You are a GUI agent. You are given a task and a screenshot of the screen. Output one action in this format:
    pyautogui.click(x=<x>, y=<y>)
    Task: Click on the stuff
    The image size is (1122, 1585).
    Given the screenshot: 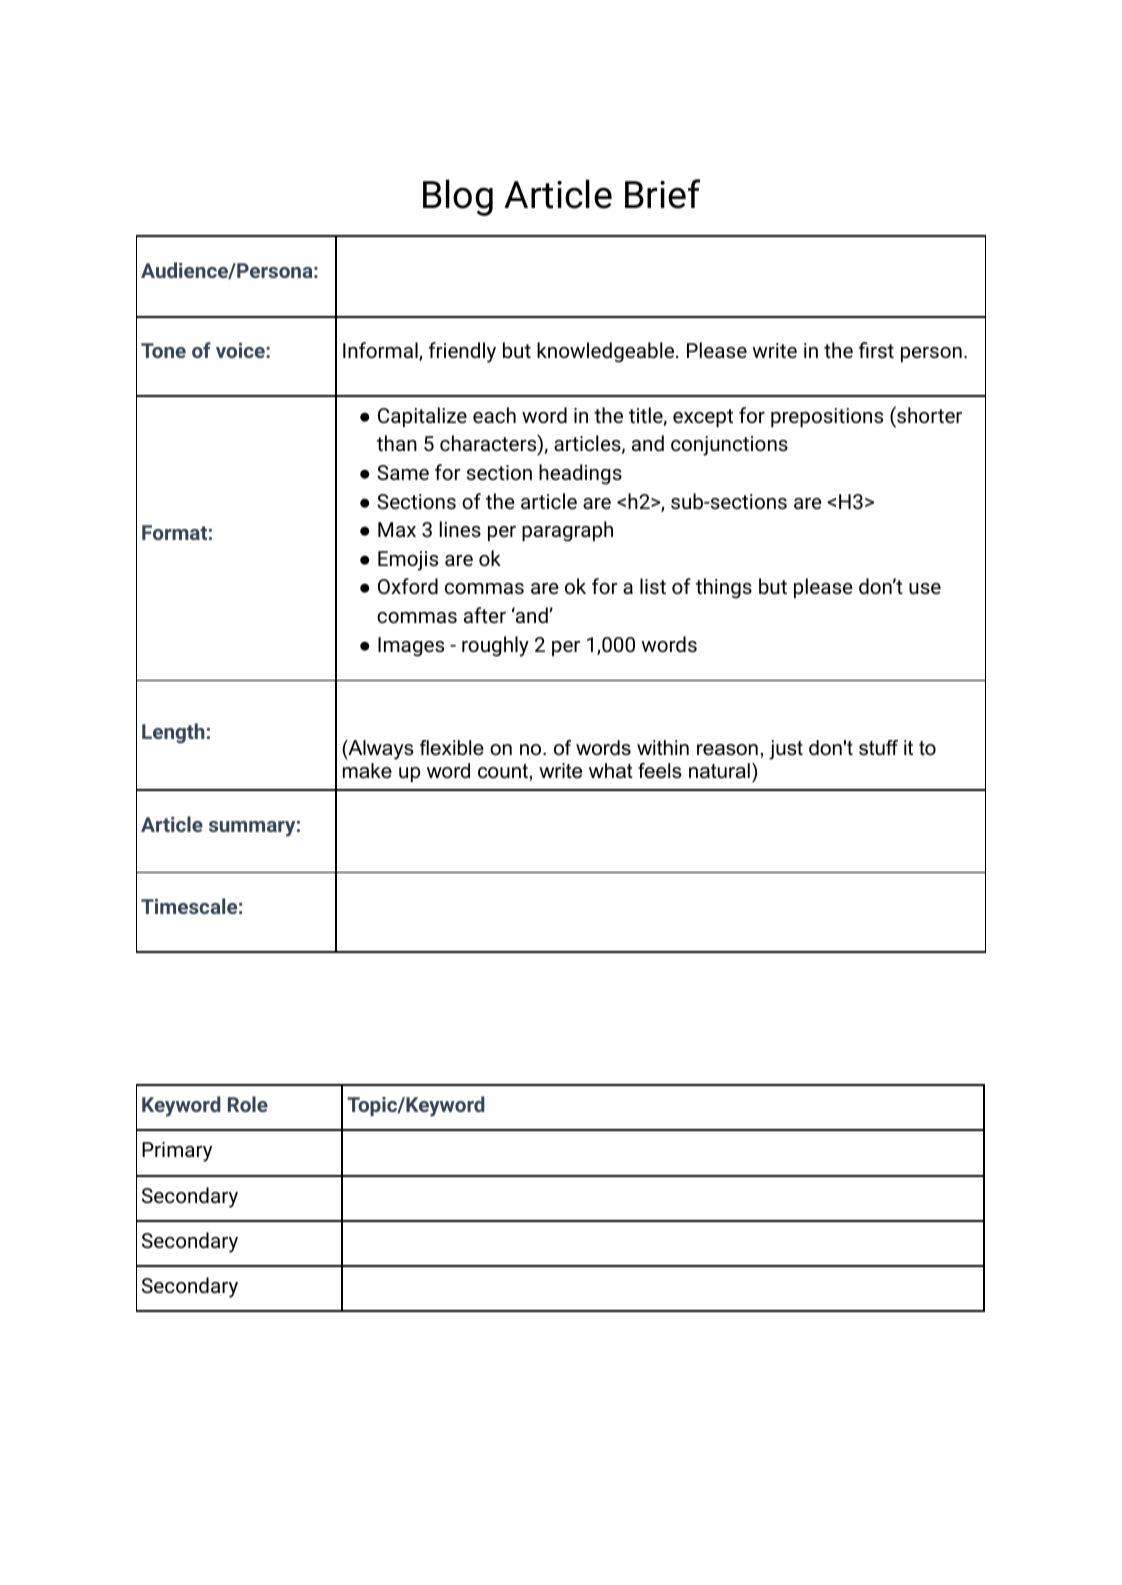 What is the action you would take?
    pyautogui.click(x=878, y=748)
